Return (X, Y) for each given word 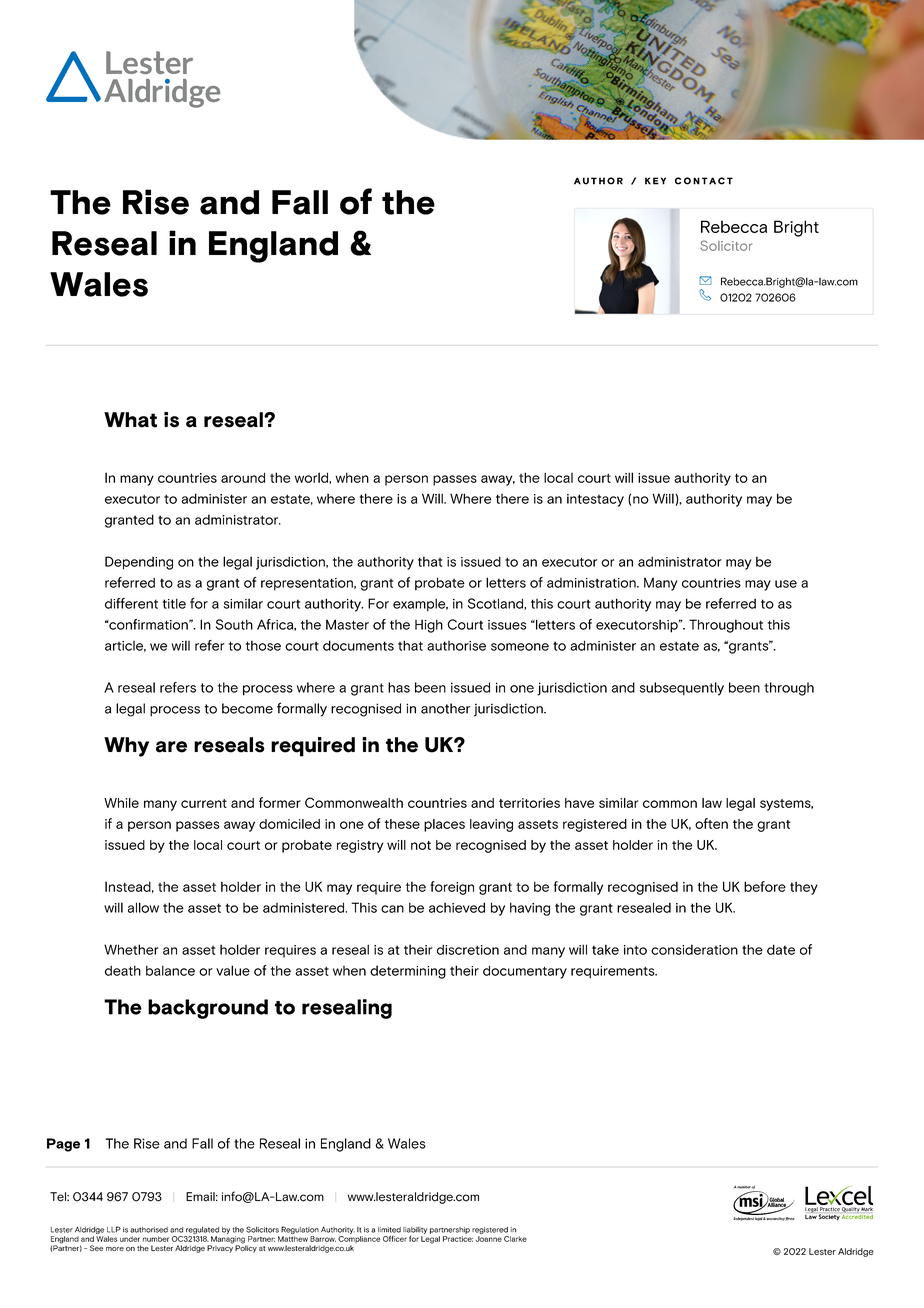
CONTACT (704, 181)
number (156, 1239)
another (445, 708)
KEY (655, 181)
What (130, 420)
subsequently (682, 689)
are (171, 747)
